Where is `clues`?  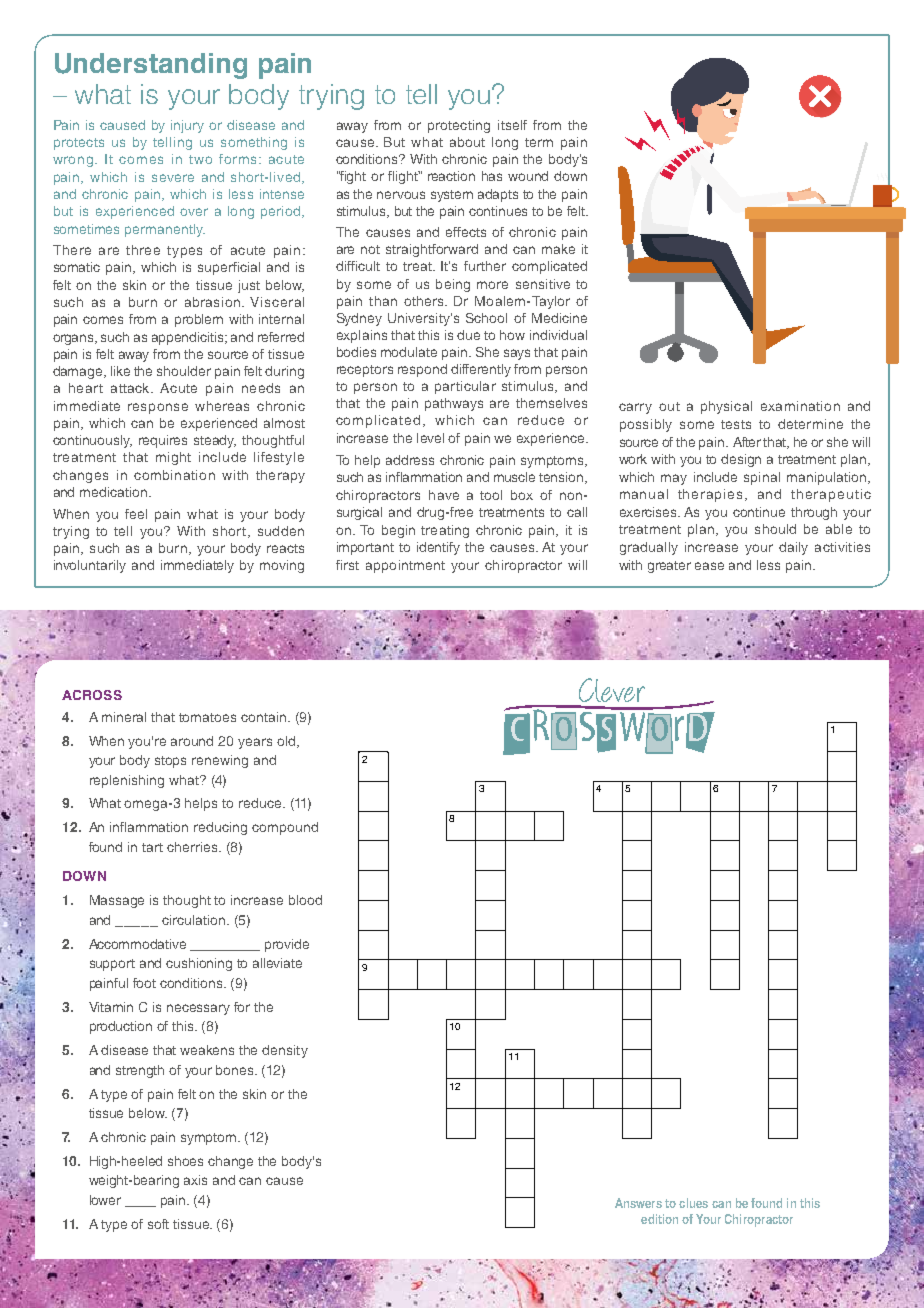
clues is located at coordinates (693, 1203).
